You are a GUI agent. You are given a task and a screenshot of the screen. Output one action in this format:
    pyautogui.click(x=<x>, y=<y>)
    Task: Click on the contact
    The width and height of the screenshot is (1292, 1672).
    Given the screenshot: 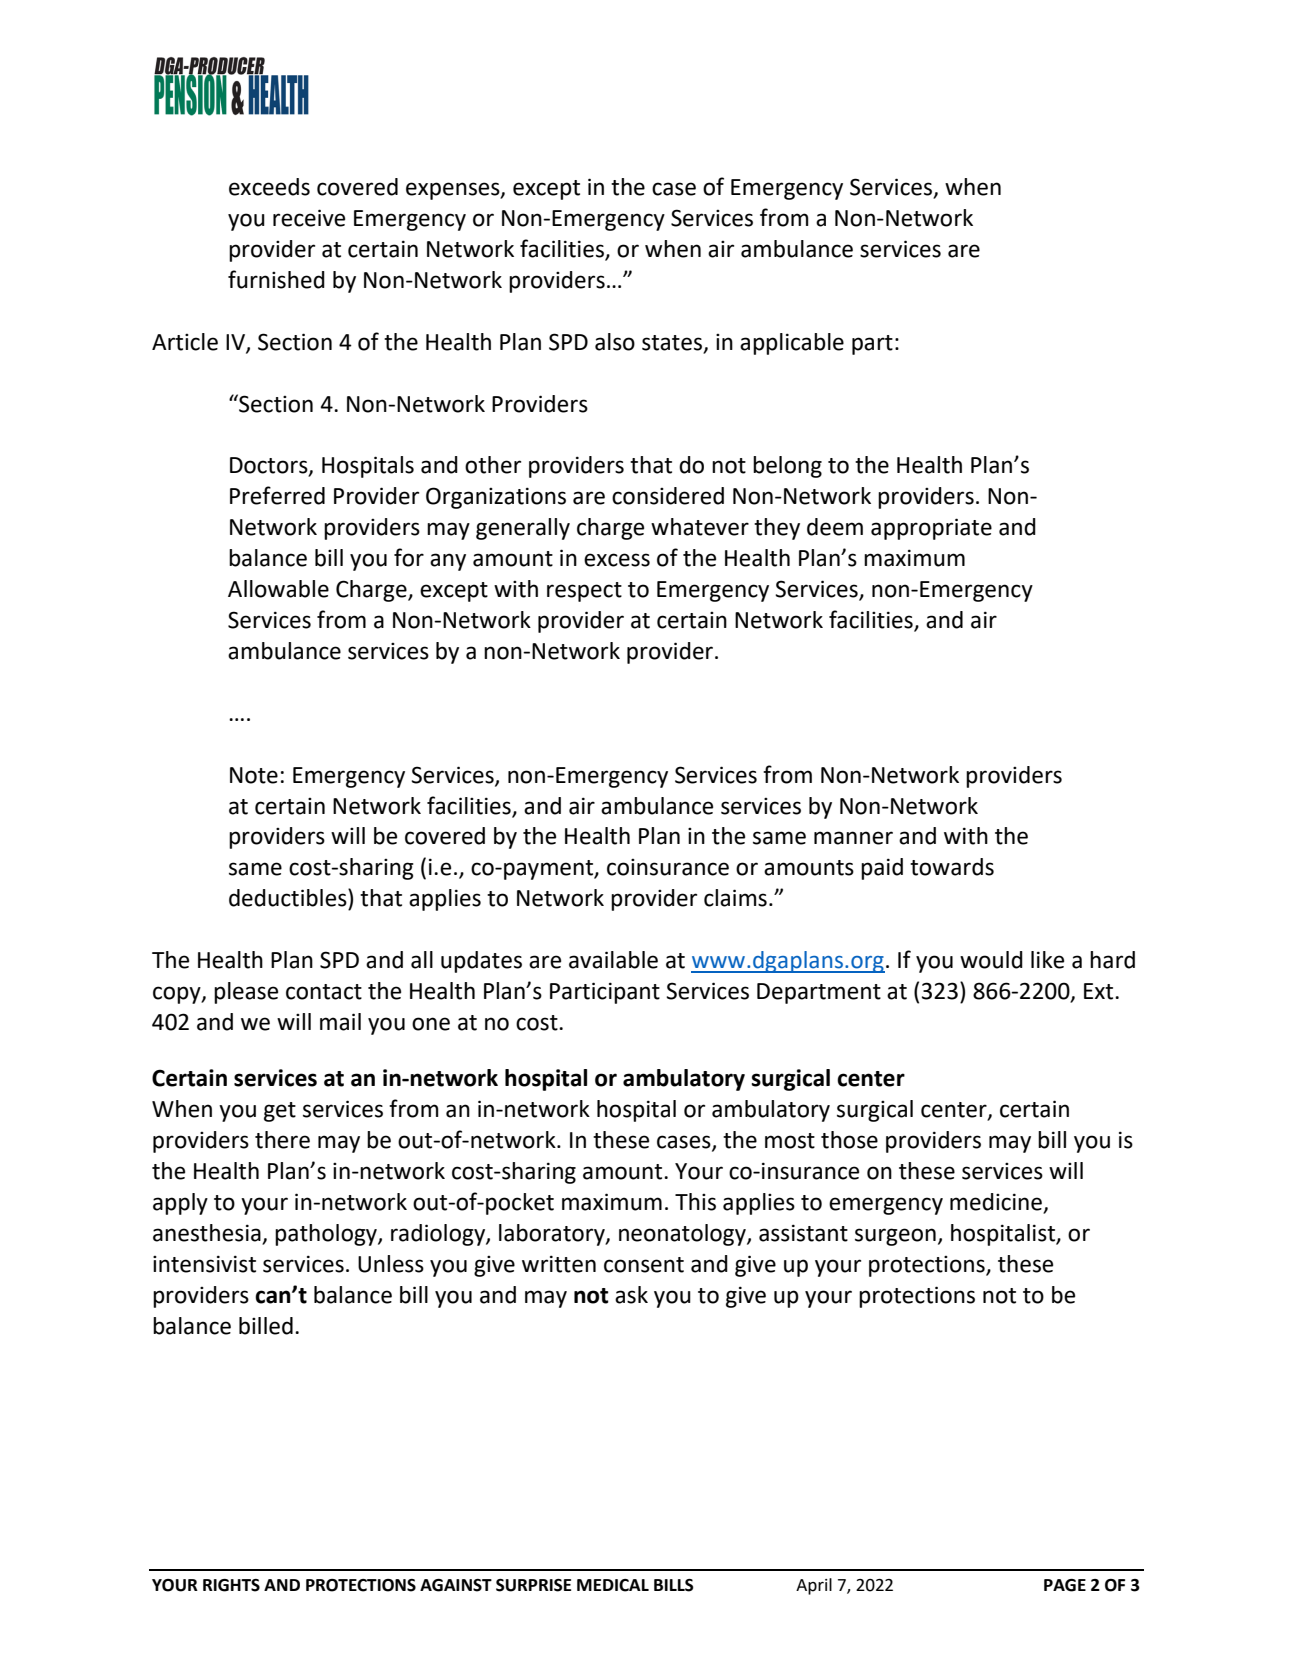 What is the action you would take?
    pyautogui.click(x=324, y=992)
